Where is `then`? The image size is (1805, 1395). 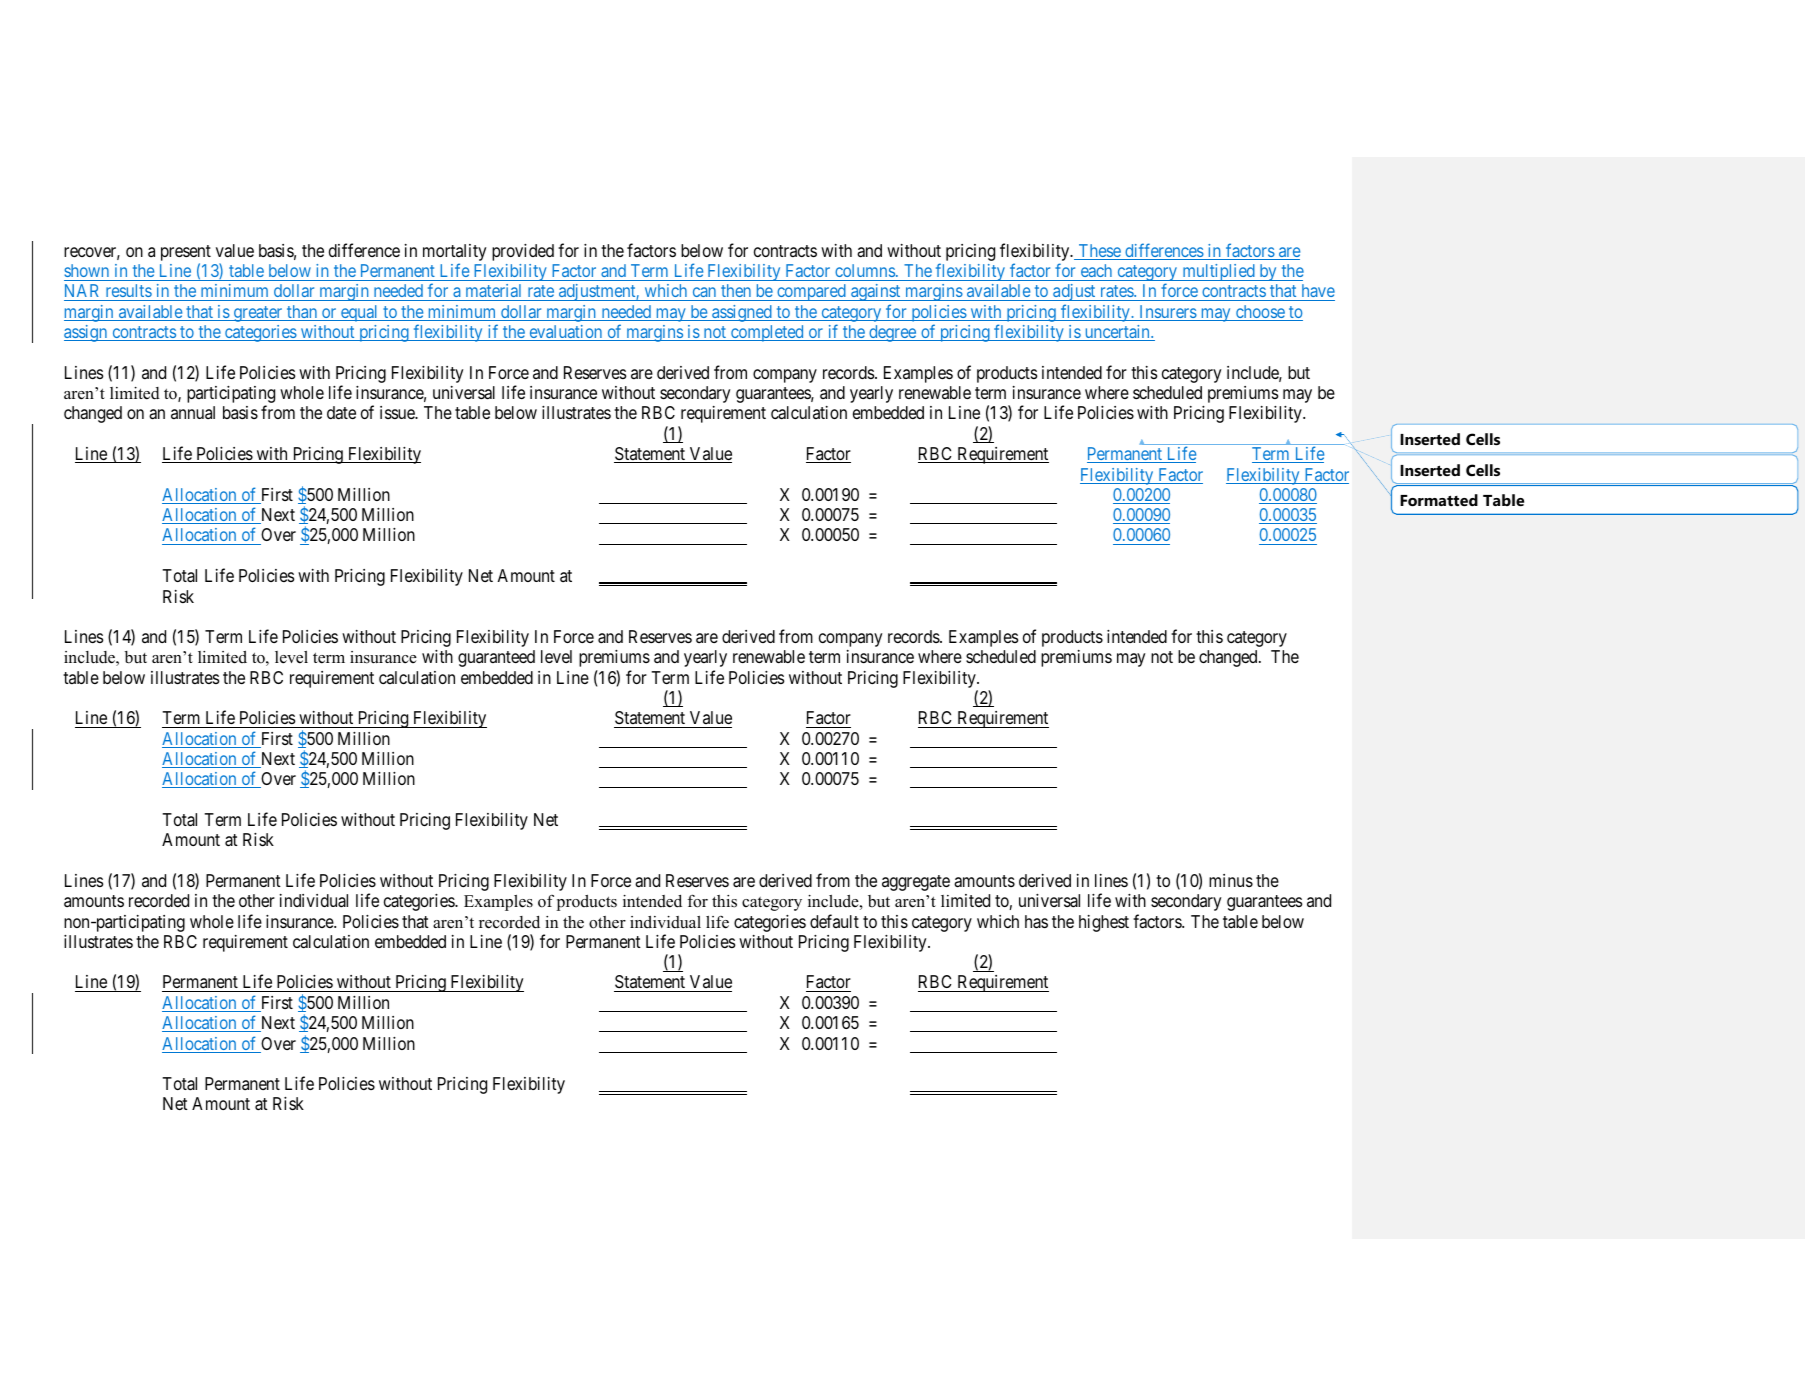
then is located at coordinates (736, 292).
